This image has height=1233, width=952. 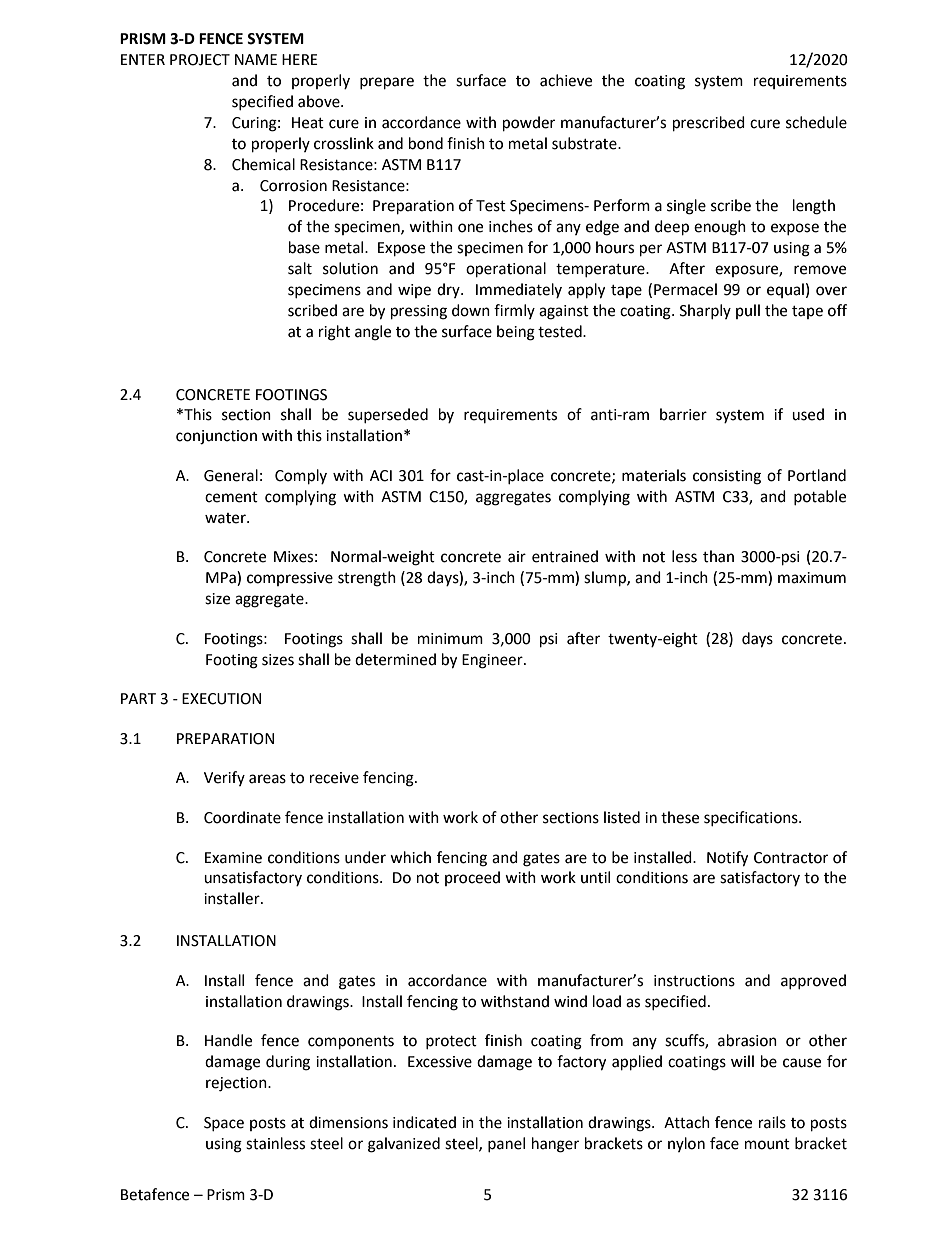 I want to click on panel, so click(x=506, y=1144).
